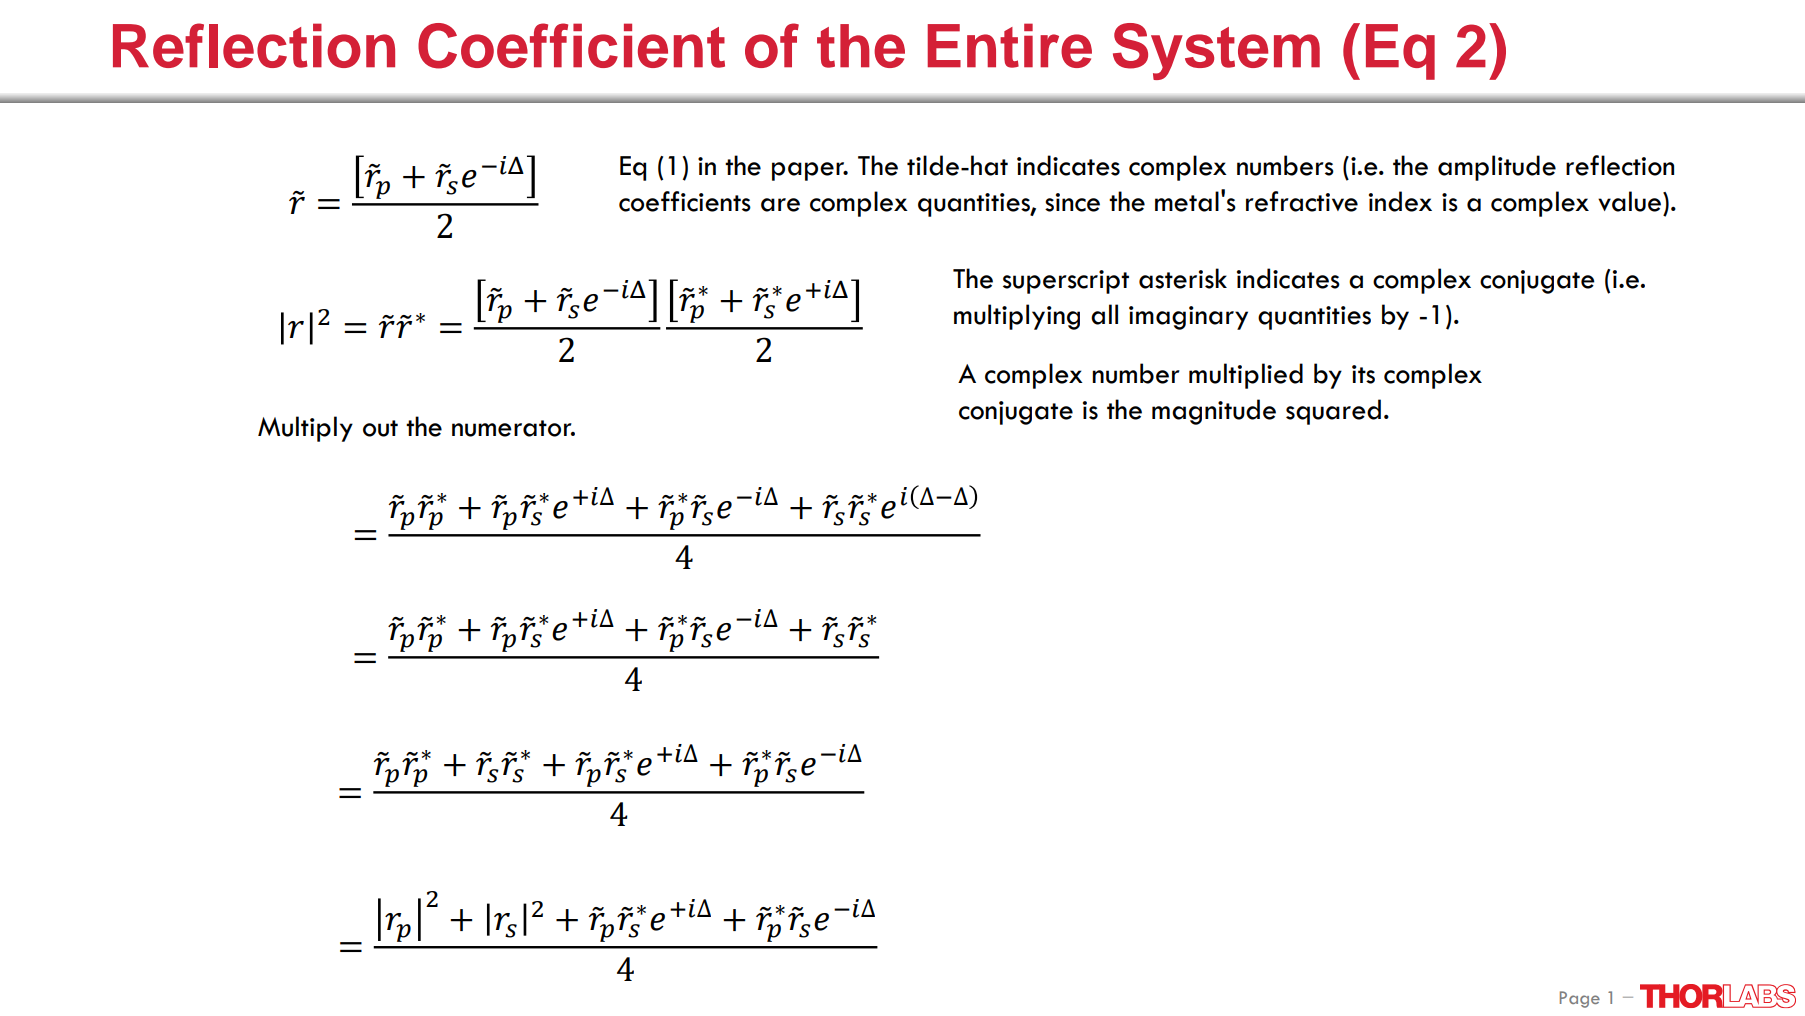 The image size is (1805, 1016). What do you see at coordinates (1246, 376) in the page?
I see `multiplied` at bounding box center [1246, 376].
